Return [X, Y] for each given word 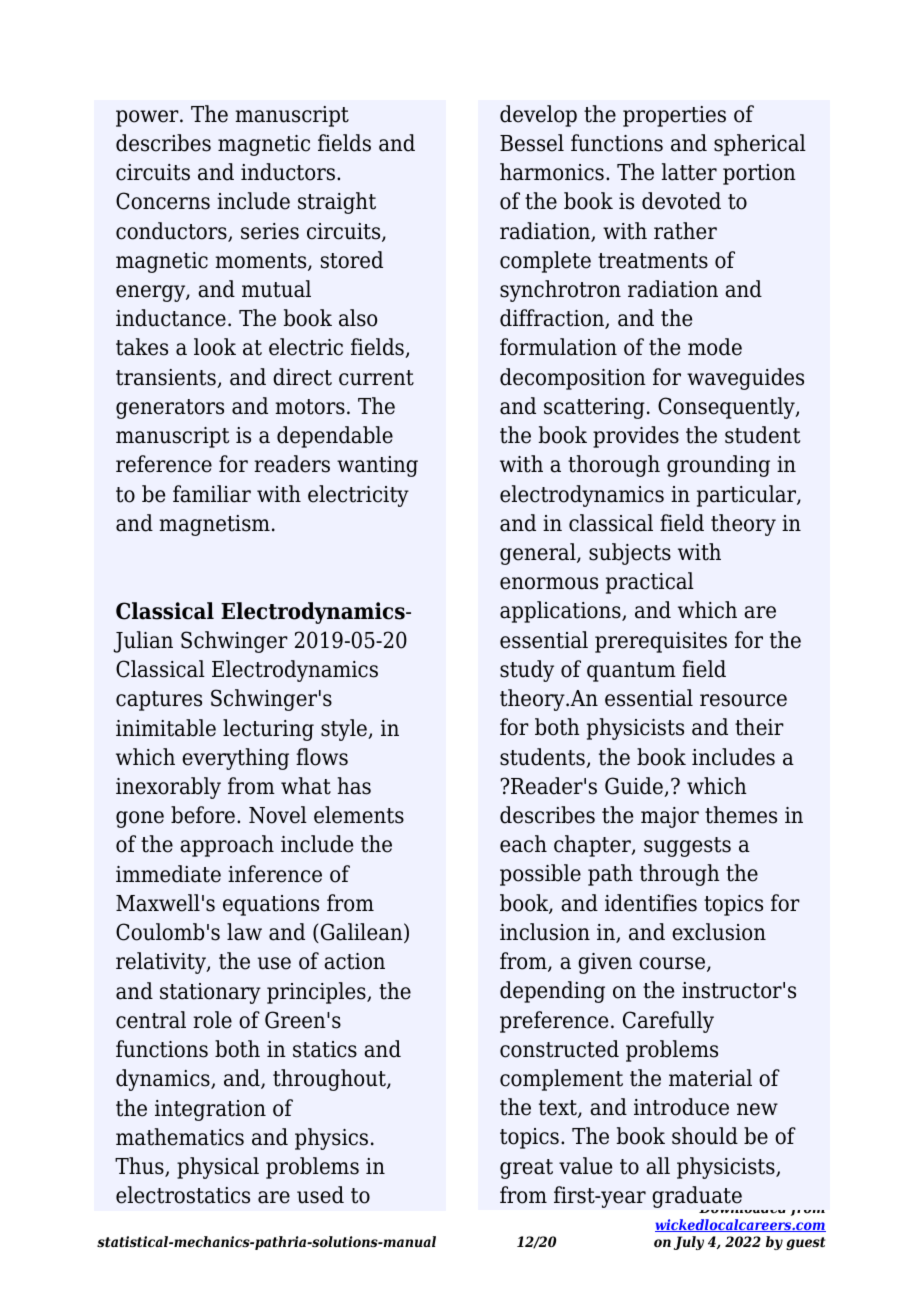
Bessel [532, 143]
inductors [288, 172]
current [376, 378]
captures [159, 701]
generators [170, 409]
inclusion [545, 932]
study [527, 671]
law [244, 932]
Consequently [727, 408]
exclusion [719, 932]
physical [218, 1168]
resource [743, 700]
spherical [760, 145]
